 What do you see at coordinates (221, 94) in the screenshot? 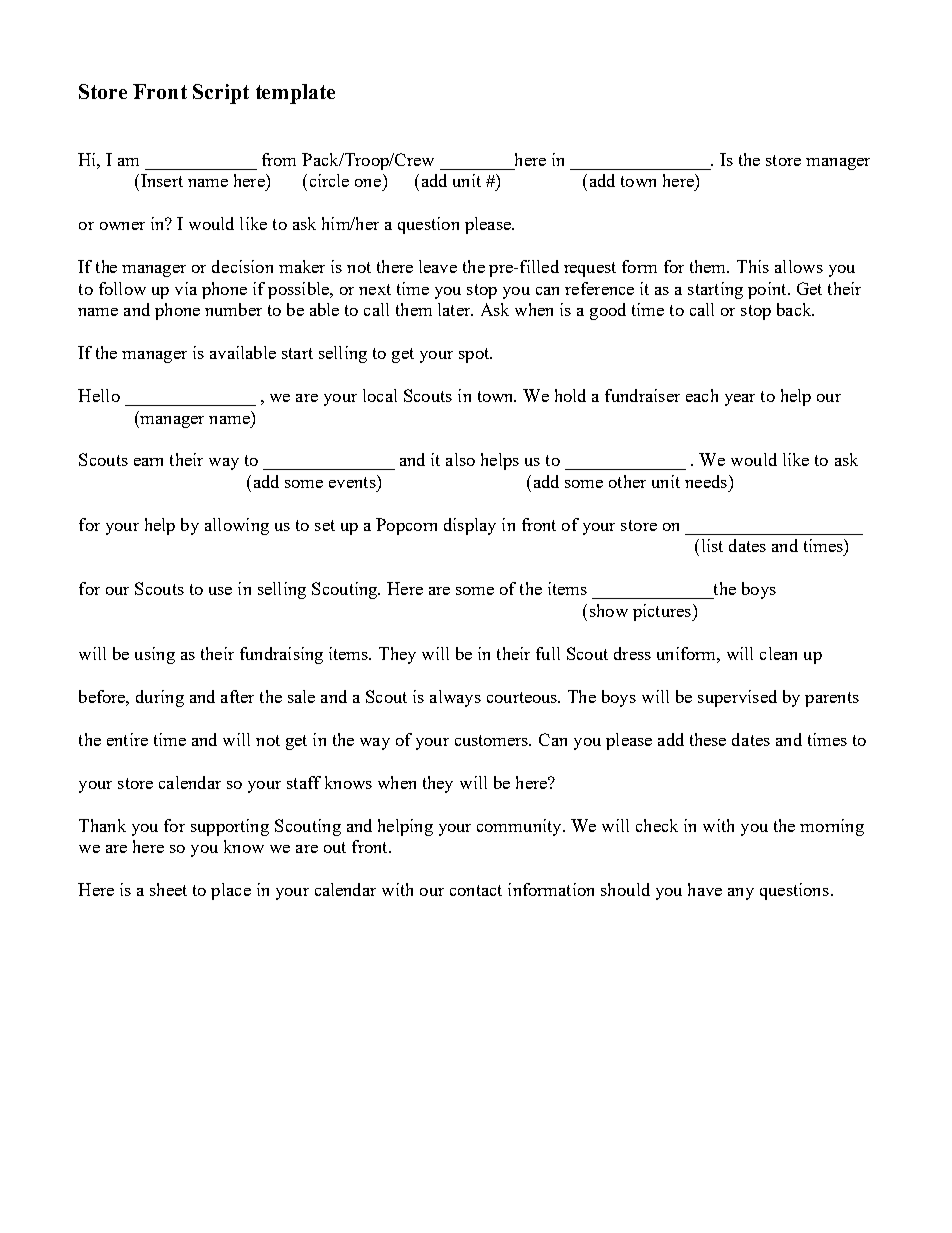
I see `Script` at bounding box center [221, 94].
